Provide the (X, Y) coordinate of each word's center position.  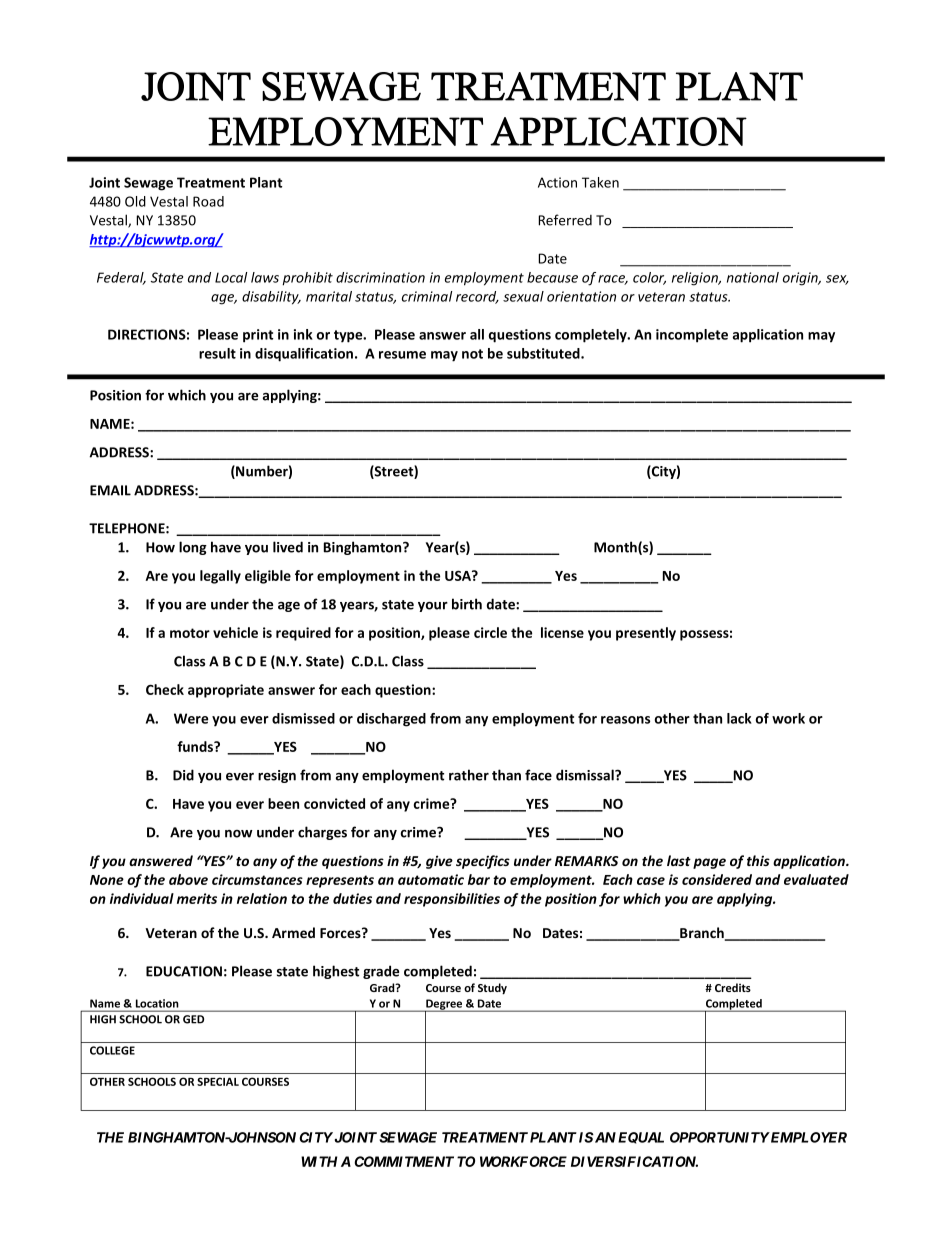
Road (208, 201)
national (753, 277)
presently (646, 634)
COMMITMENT (404, 1161)
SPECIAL (218, 1081)
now (239, 834)
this (758, 860)
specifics (483, 862)
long (193, 548)
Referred (565, 220)
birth (467, 604)
